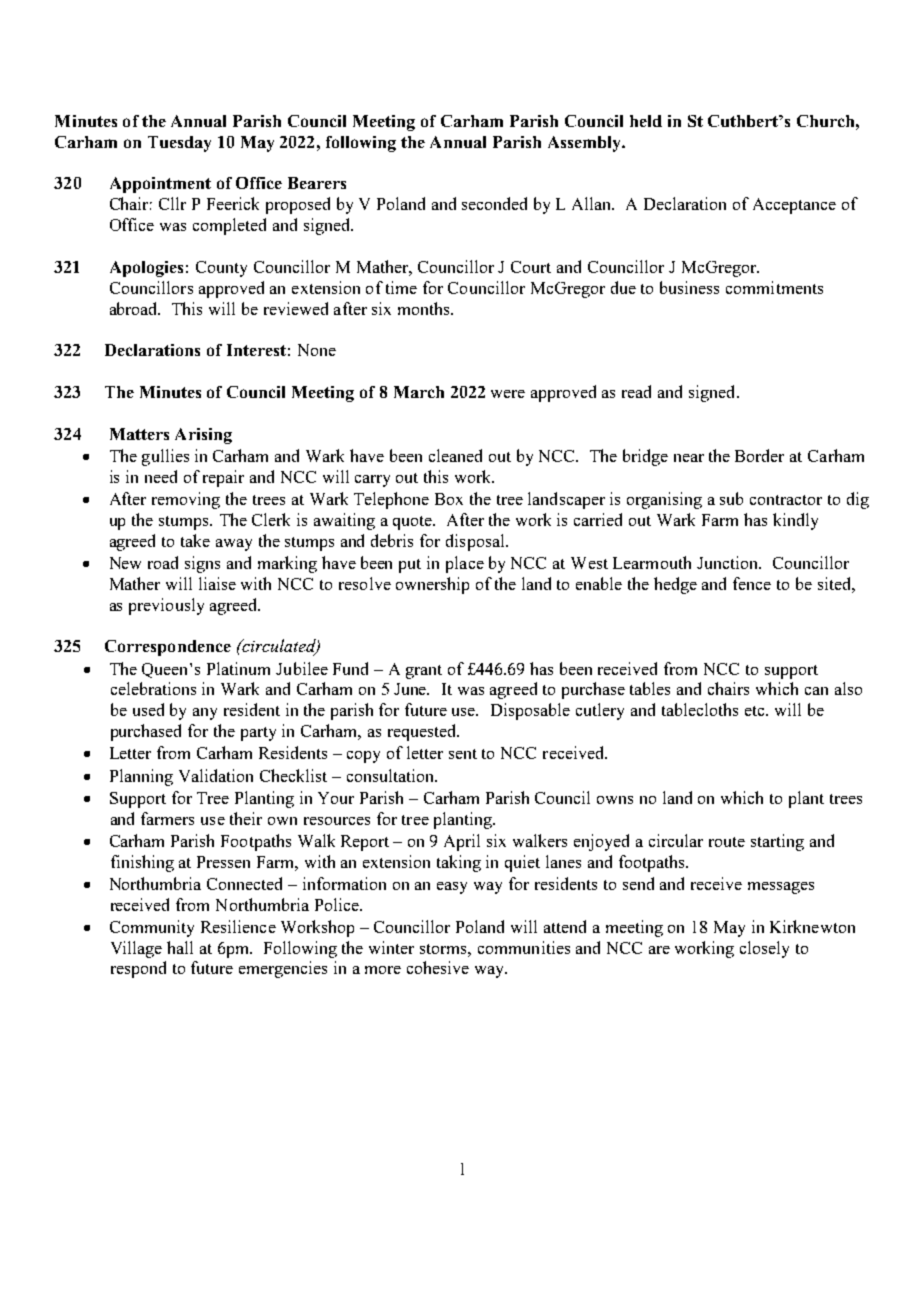 The image size is (924, 1308). Describe the element at coordinates (777, 842) in the screenshot. I see `starting` at that location.
